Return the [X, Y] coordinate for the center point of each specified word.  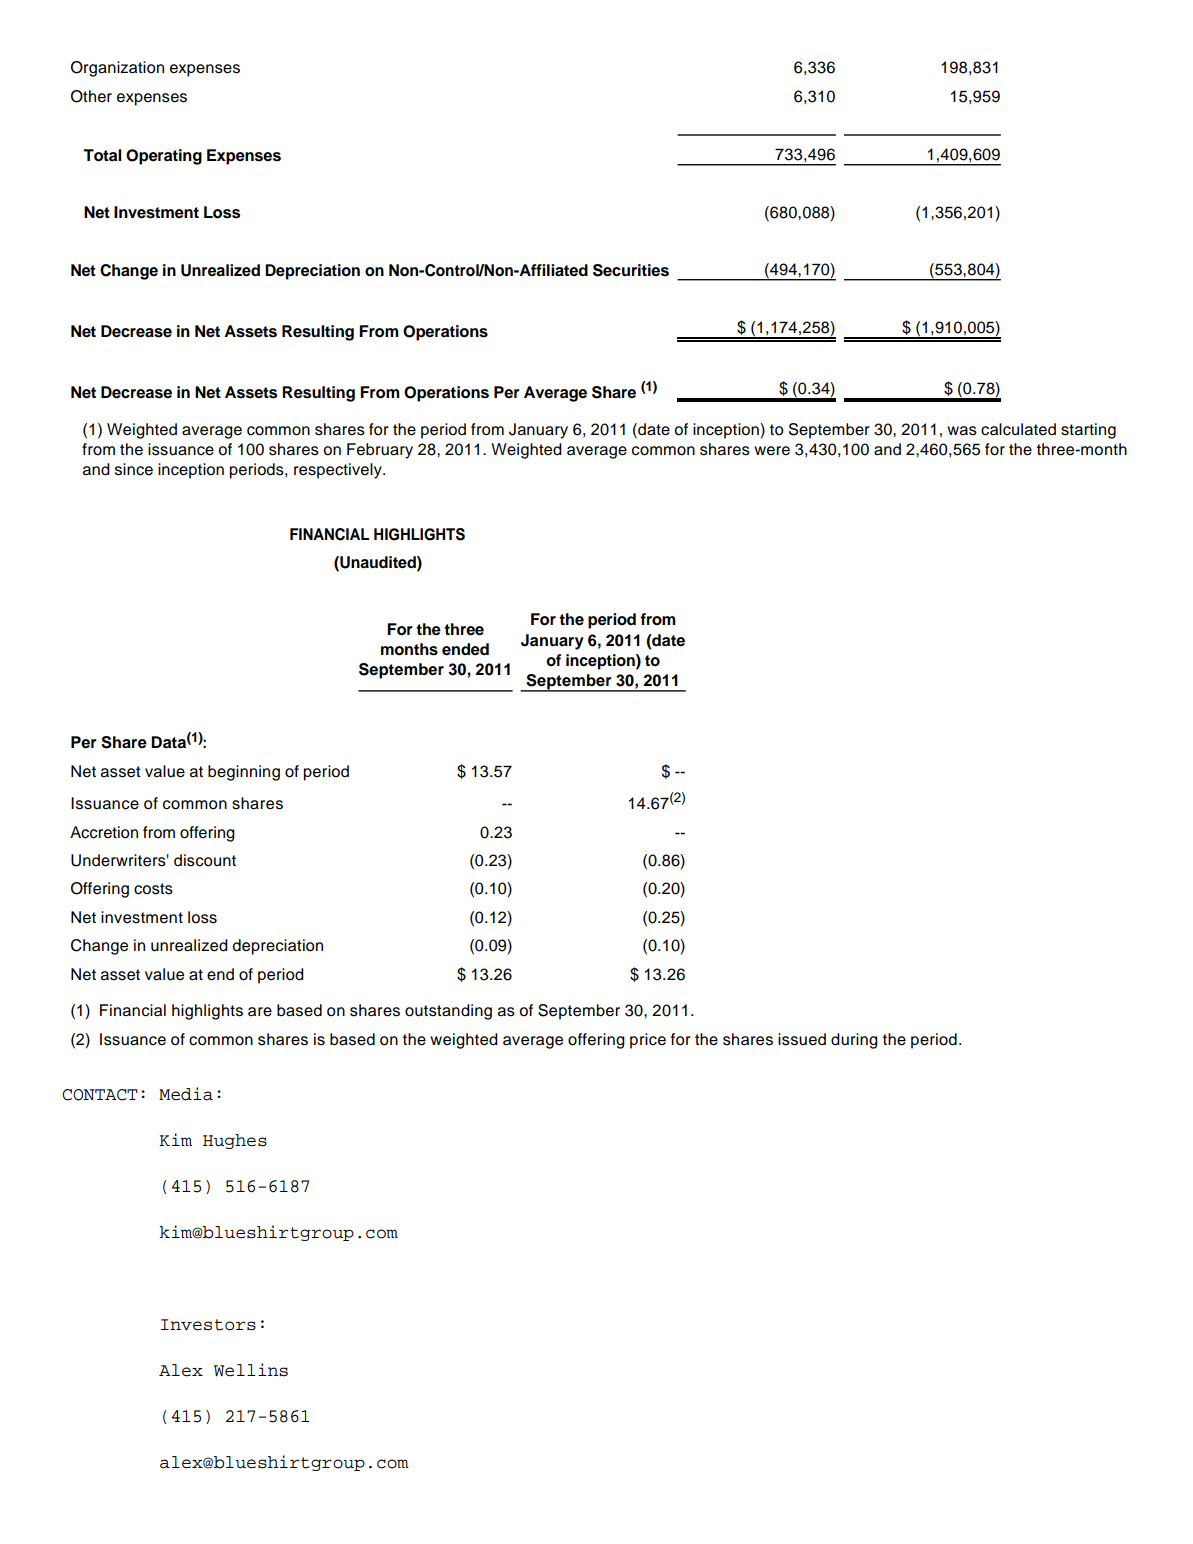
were [772, 451]
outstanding [448, 1012]
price [648, 1041]
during [854, 1041]
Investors [208, 1325]
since [134, 469]
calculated [1018, 429]
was [962, 431]
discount [205, 860]
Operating [164, 157]
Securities [631, 270]
